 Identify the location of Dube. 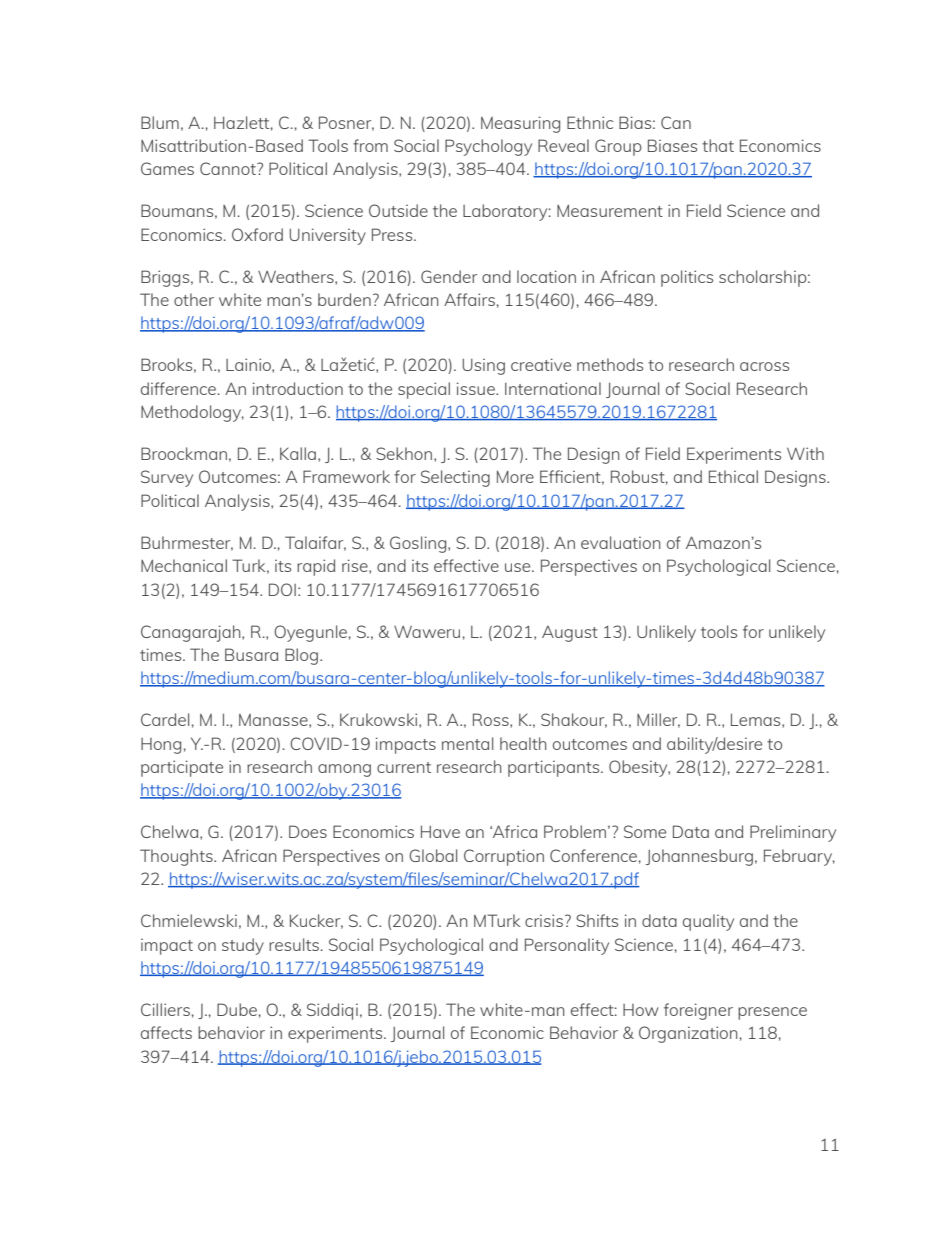
(237, 1009).
